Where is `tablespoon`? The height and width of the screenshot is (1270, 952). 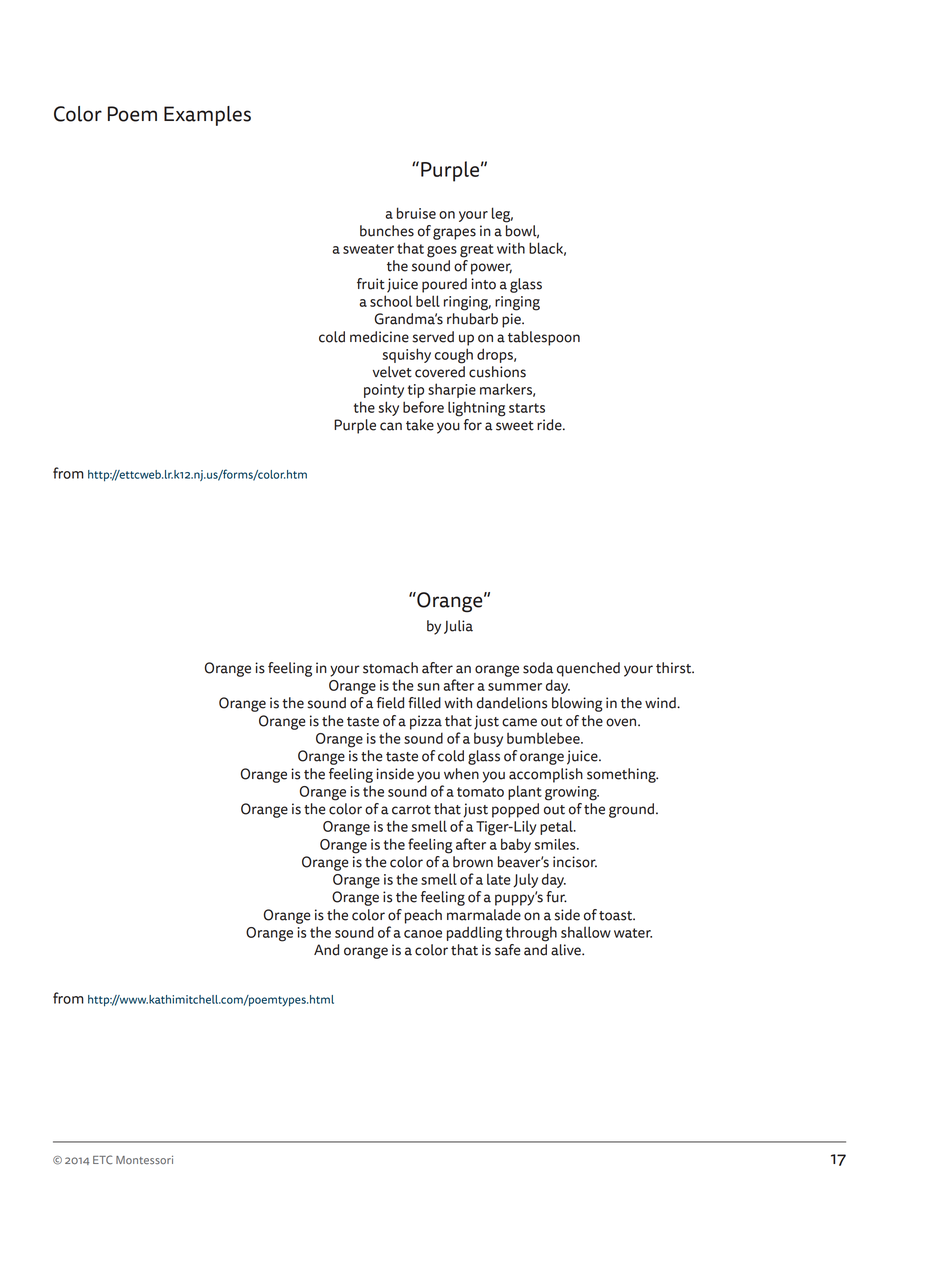
tablespoon is located at coordinates (544, 338).
